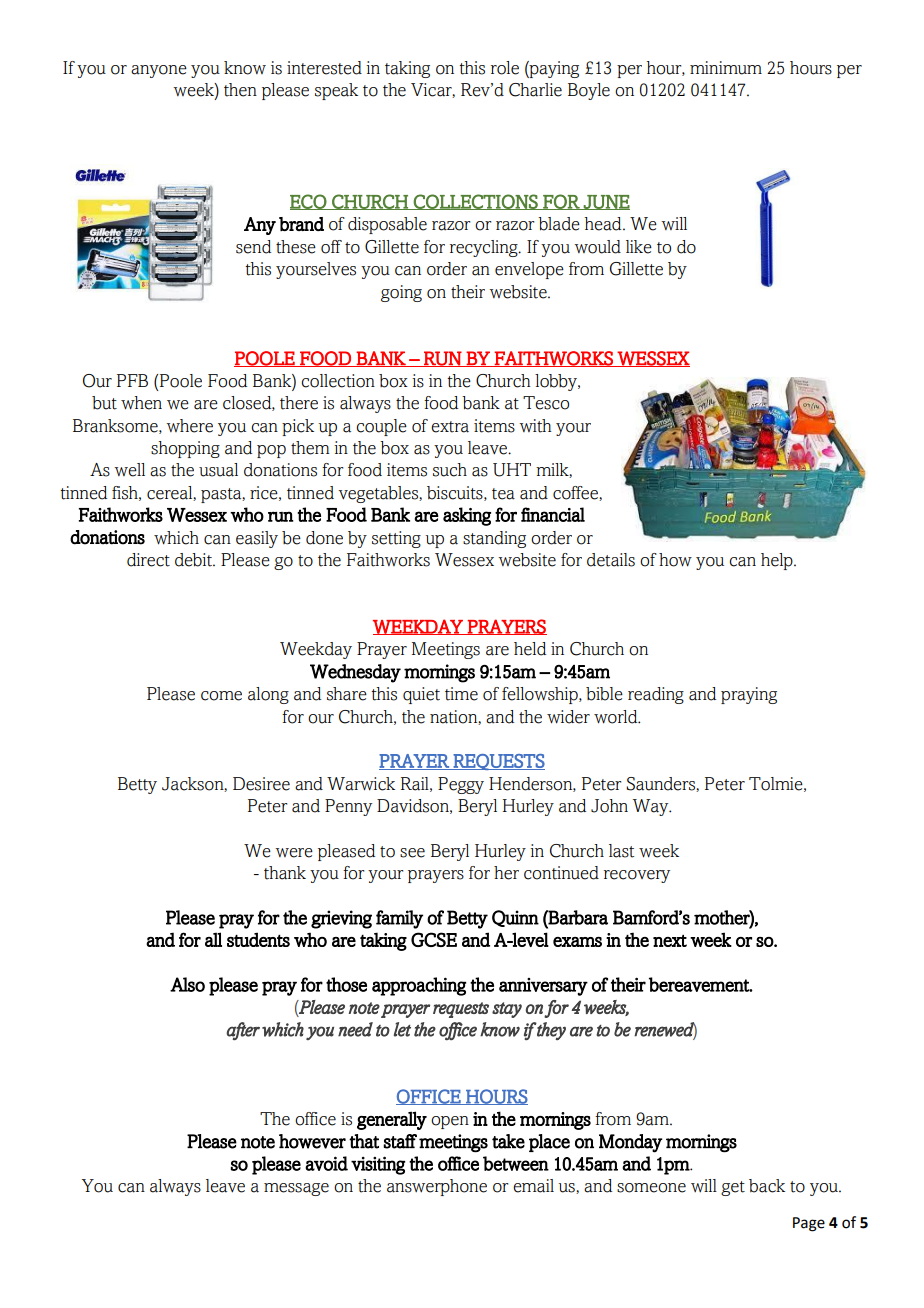 The image size is (924, 1308). What do you see at coordinates (401, 293) in the screenshot?
I see `going` at bounding box center [401, 293].
